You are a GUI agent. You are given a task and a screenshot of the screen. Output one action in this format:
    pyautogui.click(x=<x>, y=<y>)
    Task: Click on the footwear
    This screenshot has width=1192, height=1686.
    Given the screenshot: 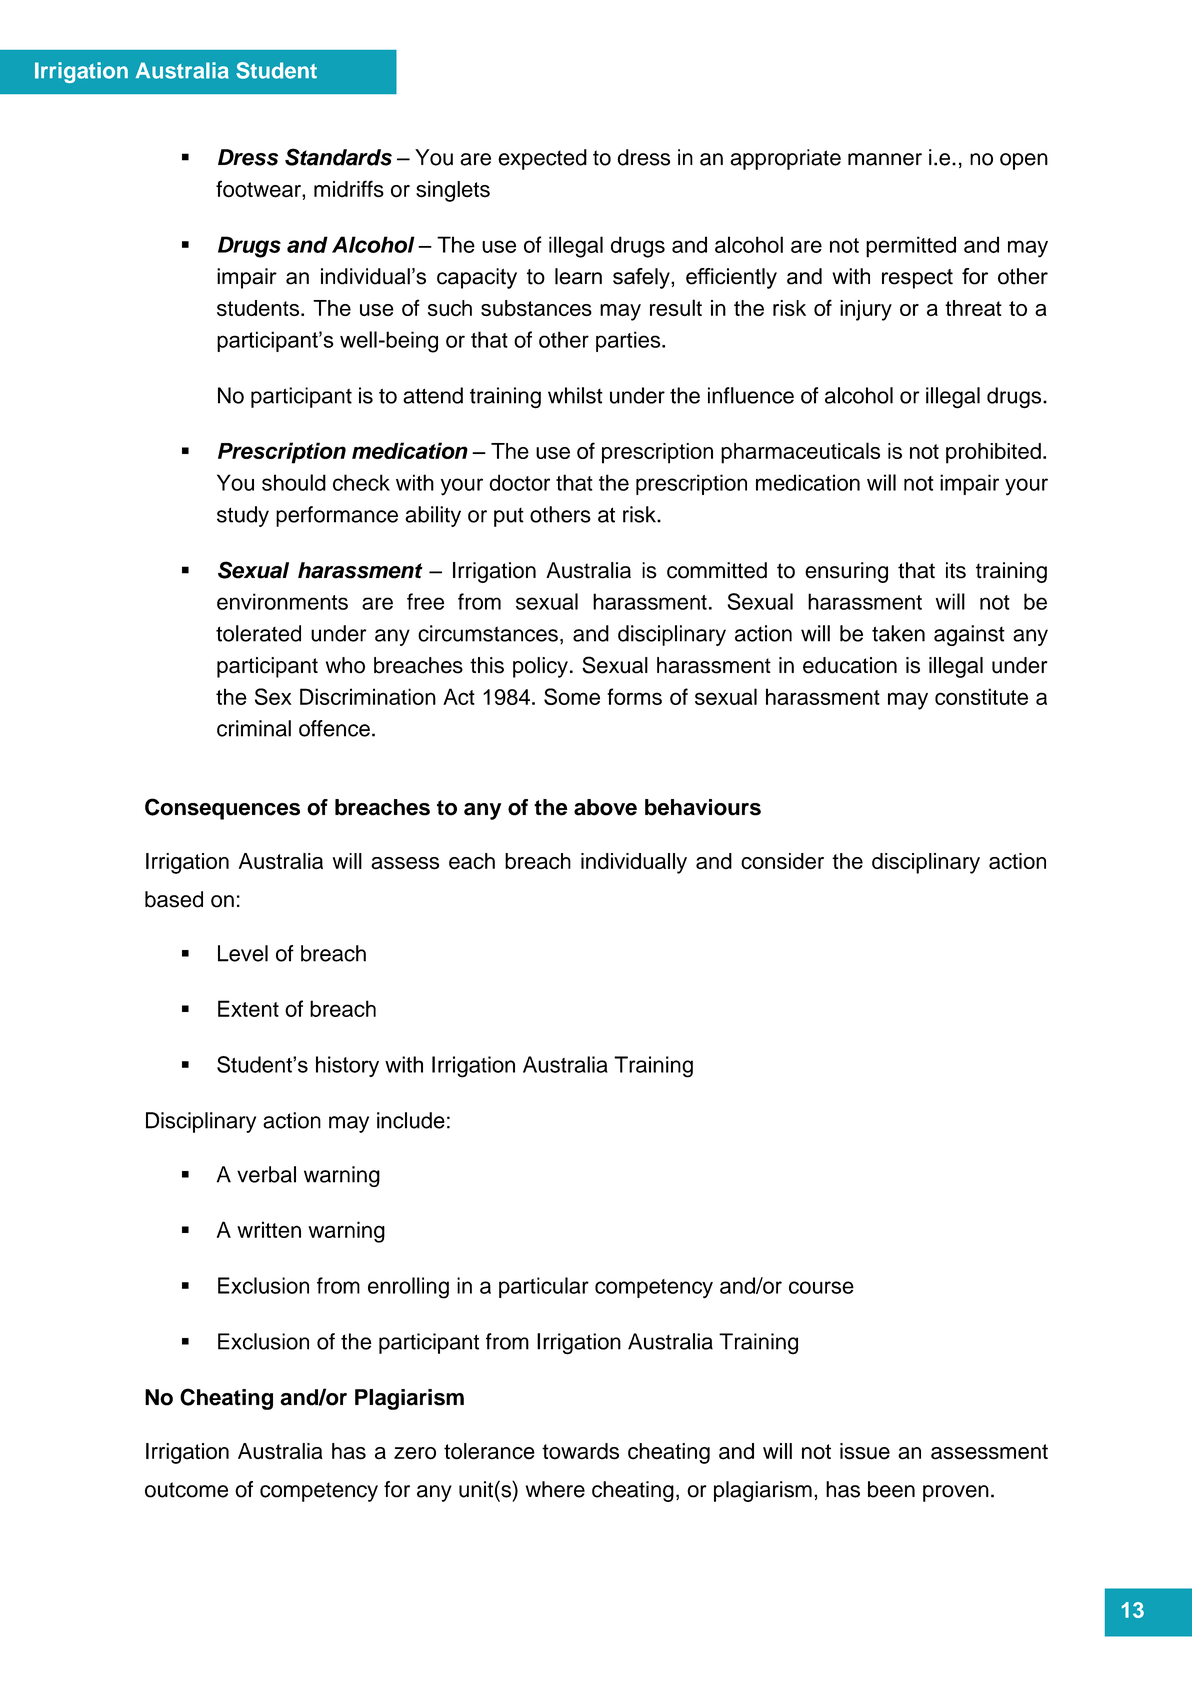 What is the action you would take?
    pyautogui.click(x=259, y=189)
